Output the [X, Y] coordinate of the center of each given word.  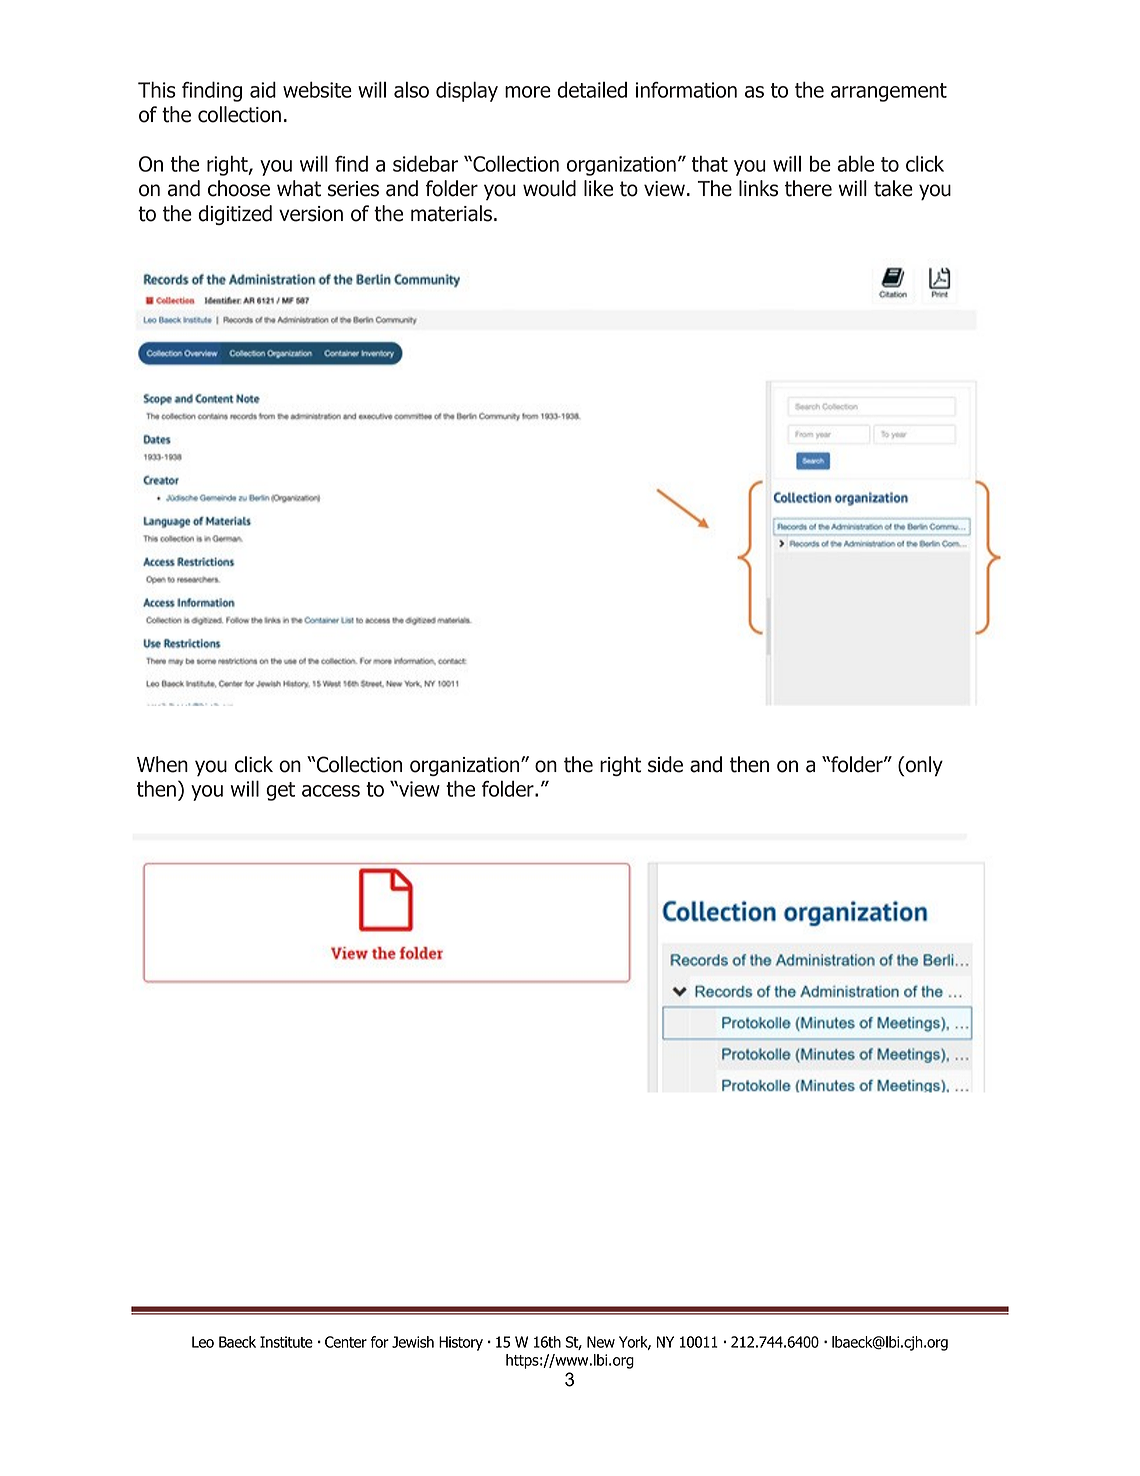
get [280, 791]
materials [451, 213]
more [528, 92]
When [162, 764]
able [855, 163]
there [808, 188]
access [331, 791]
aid [263, 89]
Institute [286, 1342]
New [601, 1342]
